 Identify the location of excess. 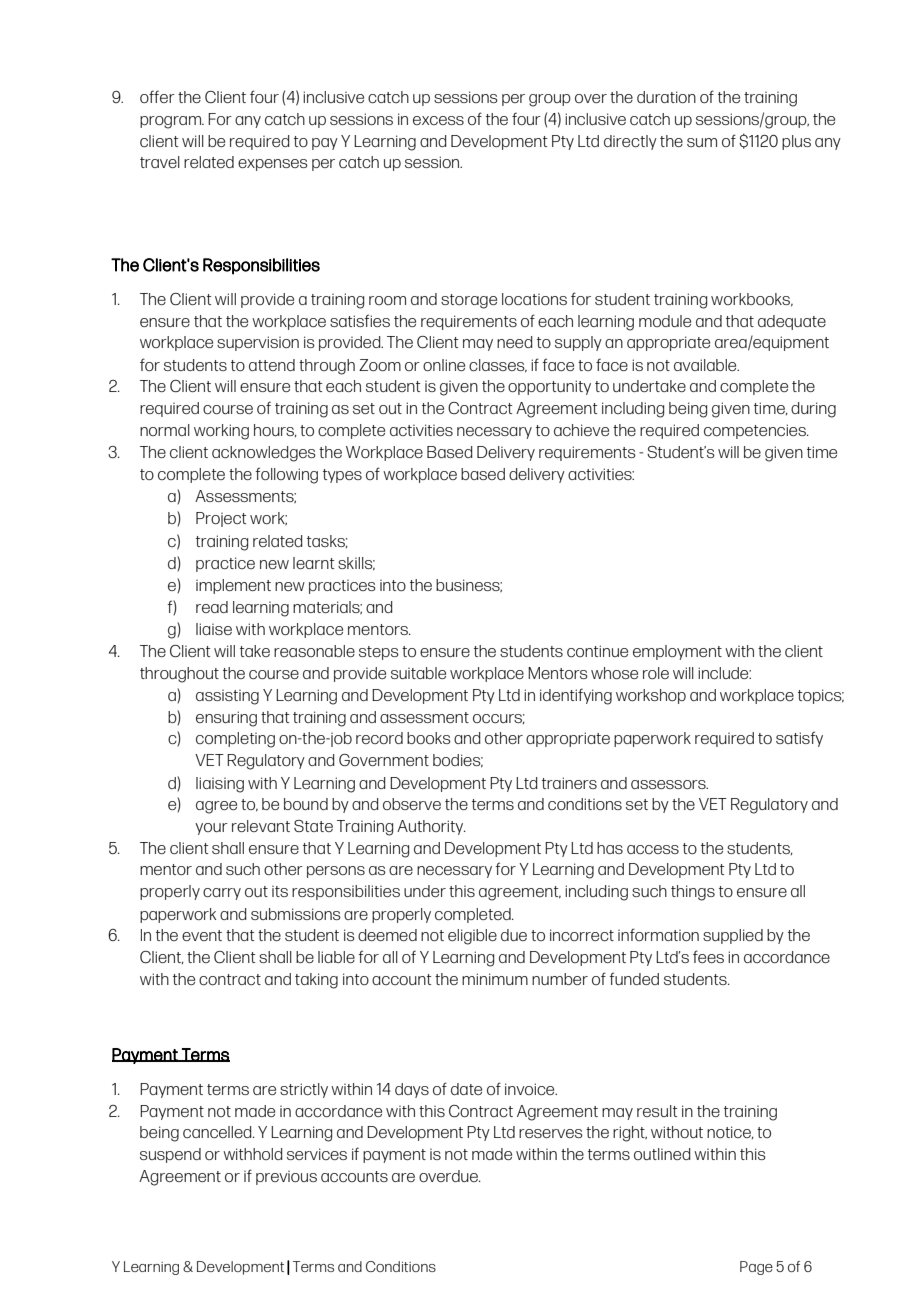
(438, 120).
